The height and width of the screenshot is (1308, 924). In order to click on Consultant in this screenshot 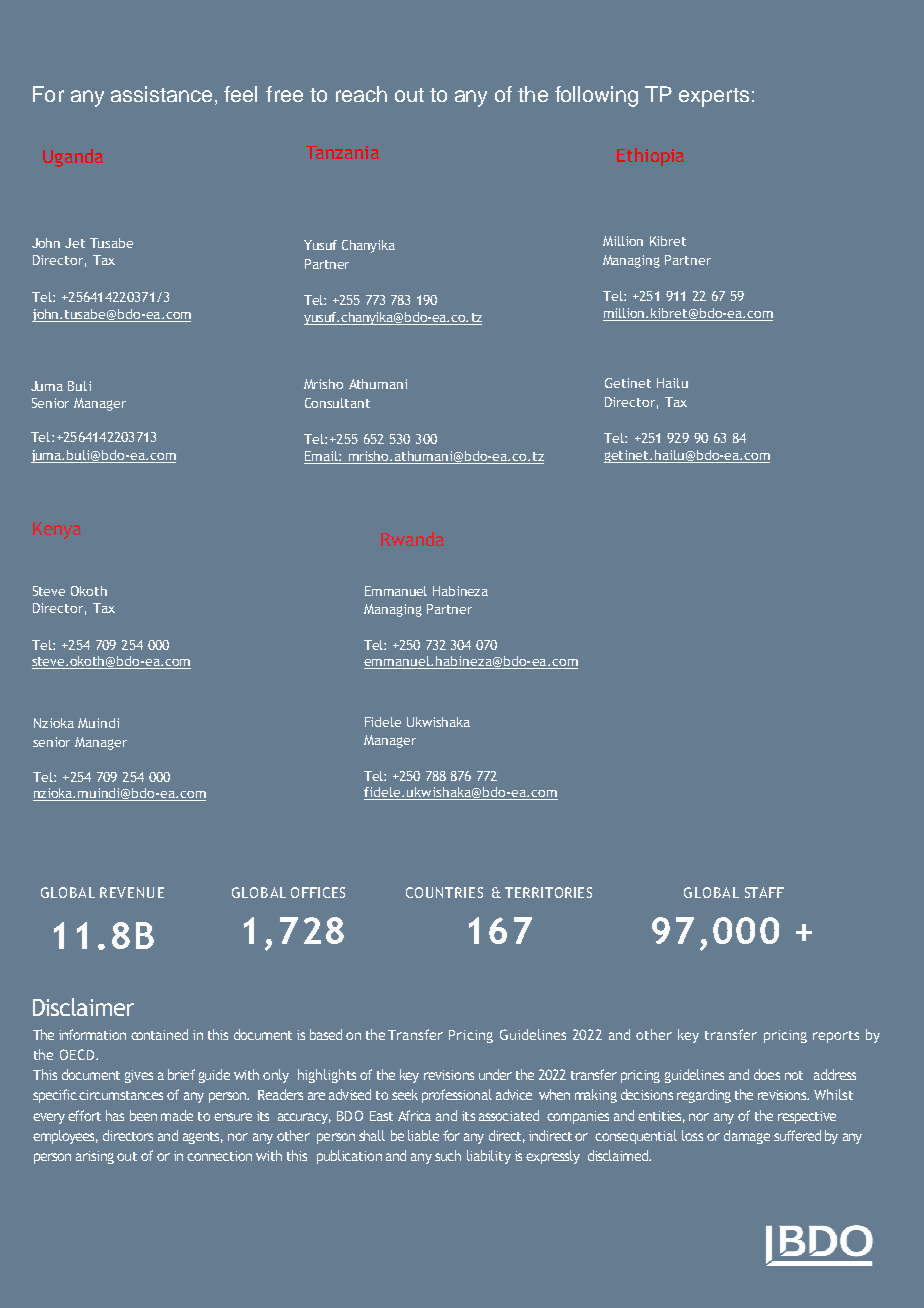, I will do `click(337, 403)`.
